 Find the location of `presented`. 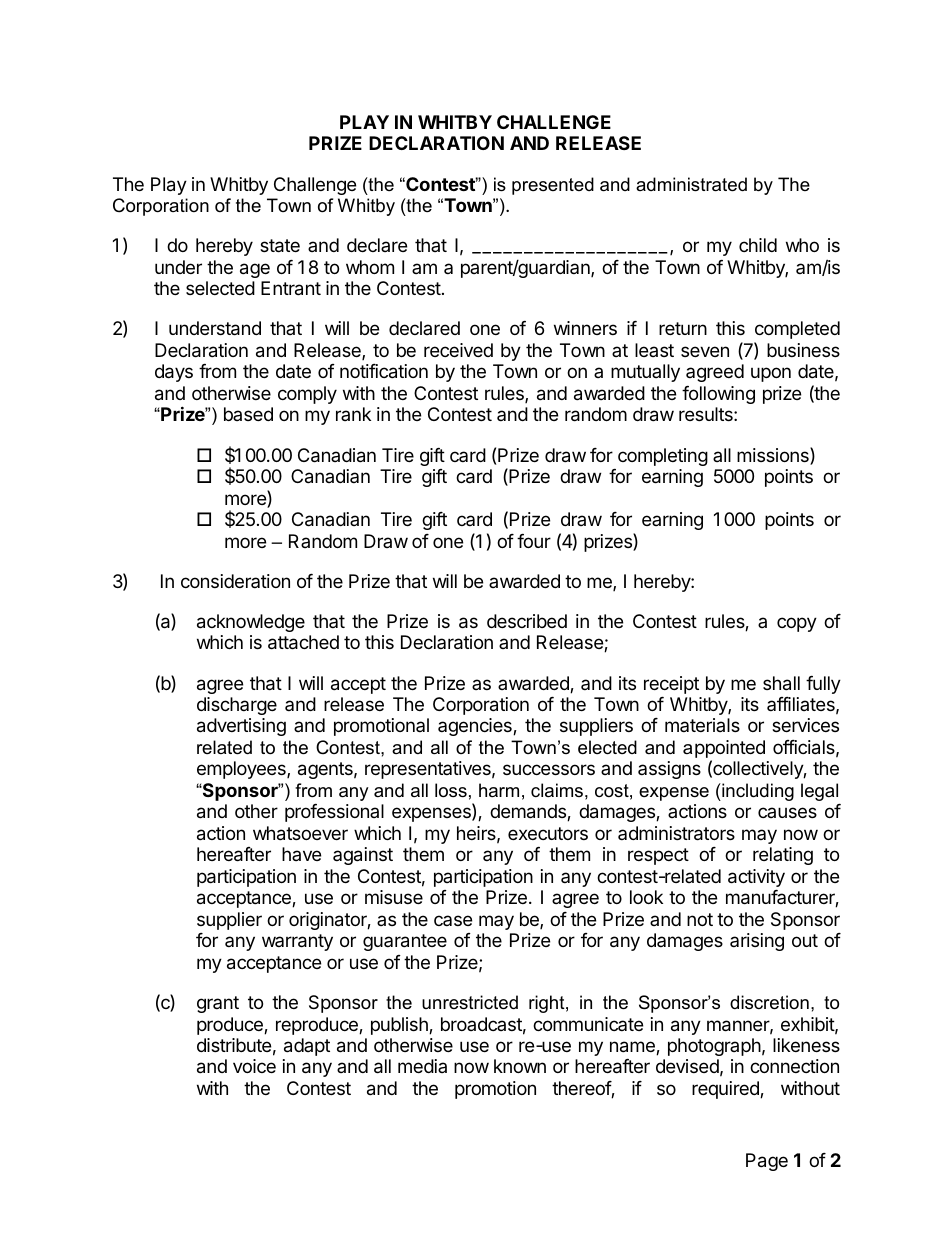

presented is located at coordinates (553, 186).
